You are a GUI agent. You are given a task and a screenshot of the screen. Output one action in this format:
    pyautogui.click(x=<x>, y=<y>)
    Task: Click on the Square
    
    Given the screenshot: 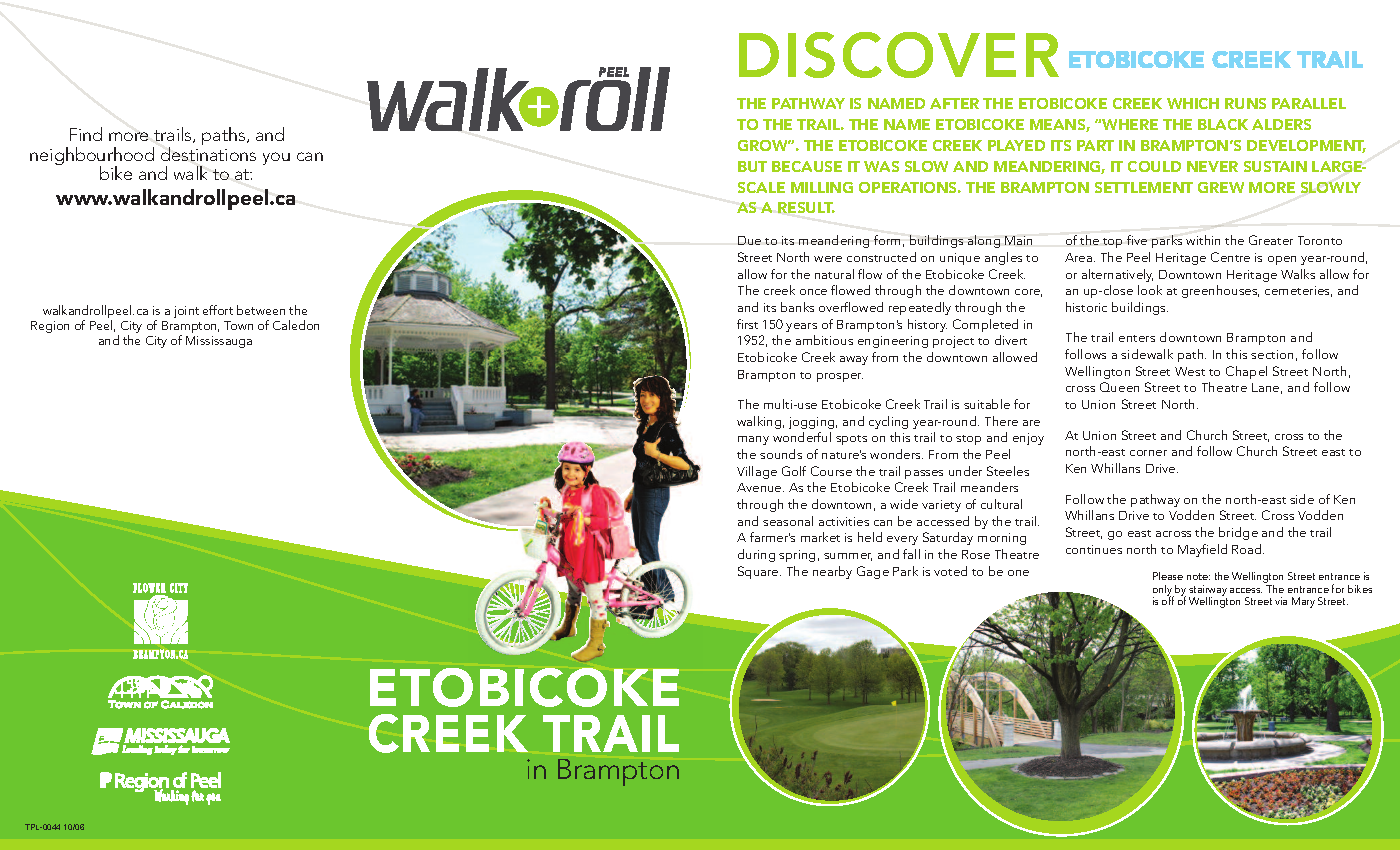 What is the action you would take?
    pyautogui.click(x=759, y=572)
